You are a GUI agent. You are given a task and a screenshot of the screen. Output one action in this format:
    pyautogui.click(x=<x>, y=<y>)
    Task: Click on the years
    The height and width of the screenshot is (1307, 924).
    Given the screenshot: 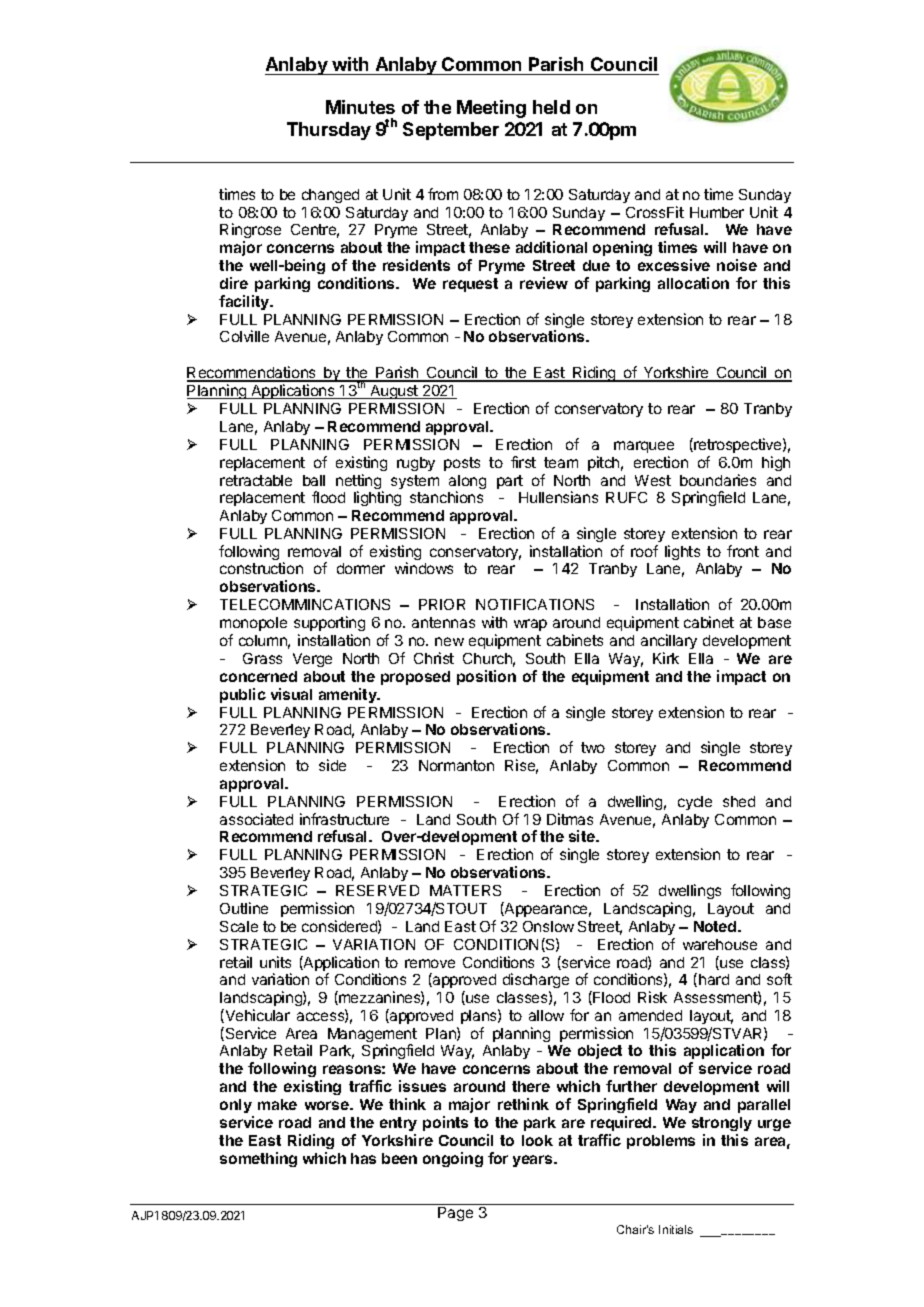 What is the action you would take?
    pyautogui.click(x=534, y=1161)
